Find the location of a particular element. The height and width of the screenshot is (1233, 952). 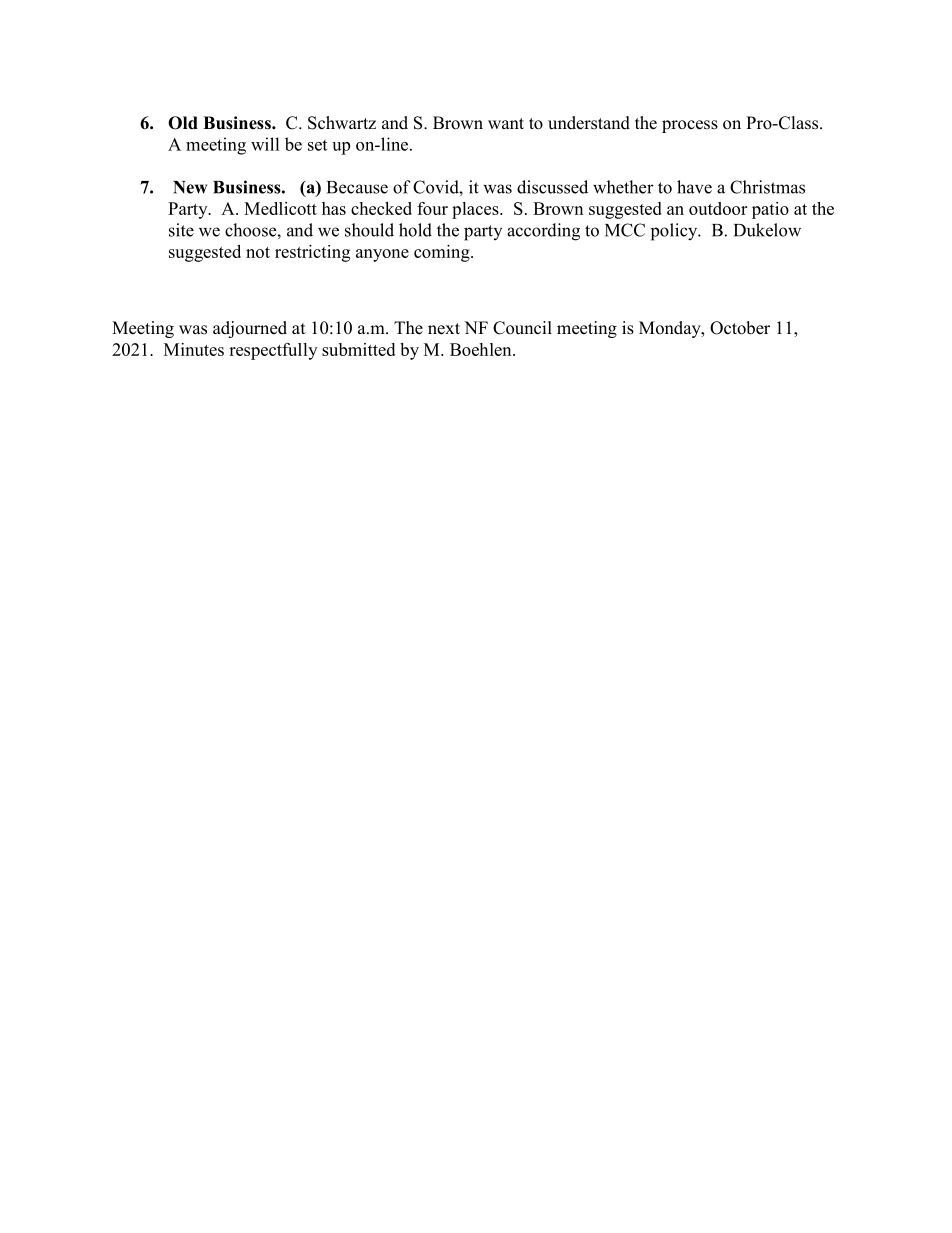

next is located at coordinates (444, 329).
